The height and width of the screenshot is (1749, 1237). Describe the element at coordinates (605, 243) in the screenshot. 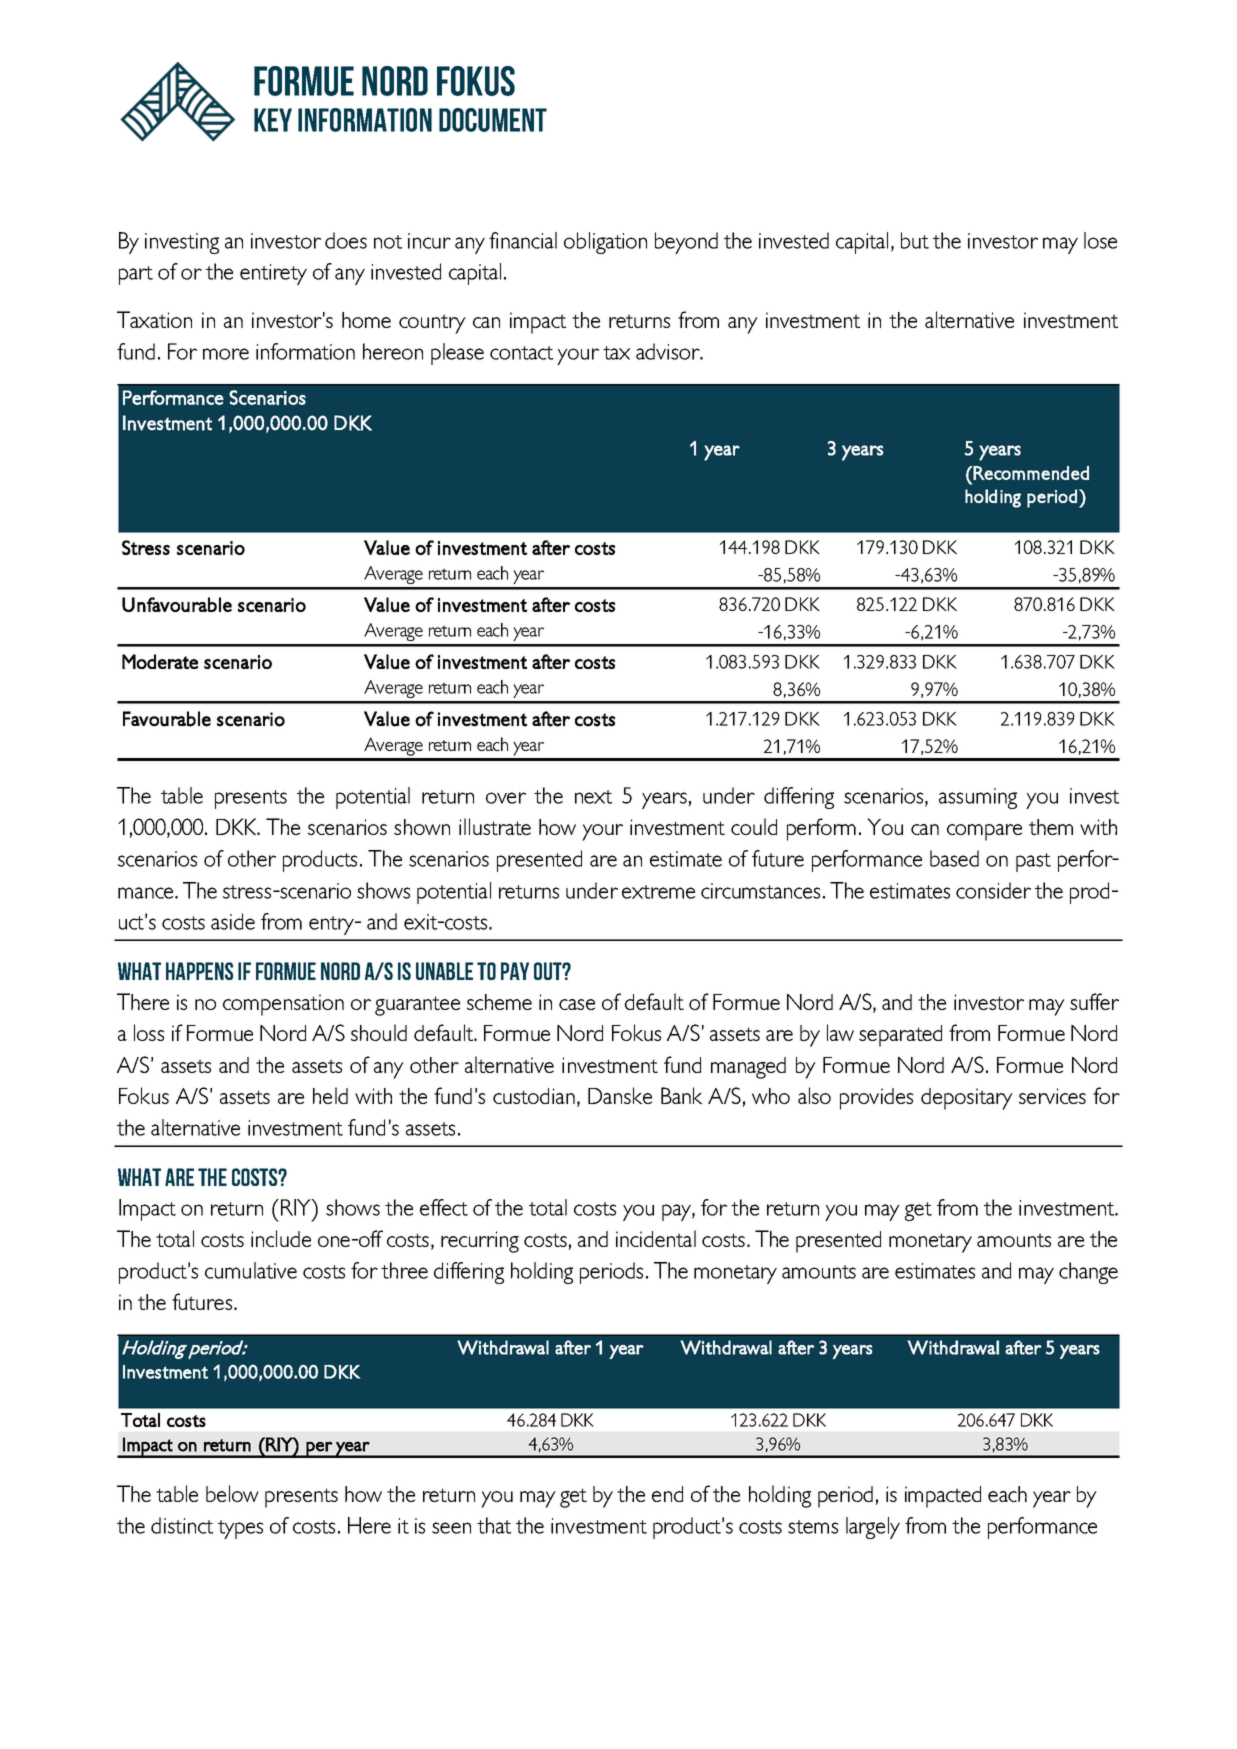

I see `obligation` at that location.
